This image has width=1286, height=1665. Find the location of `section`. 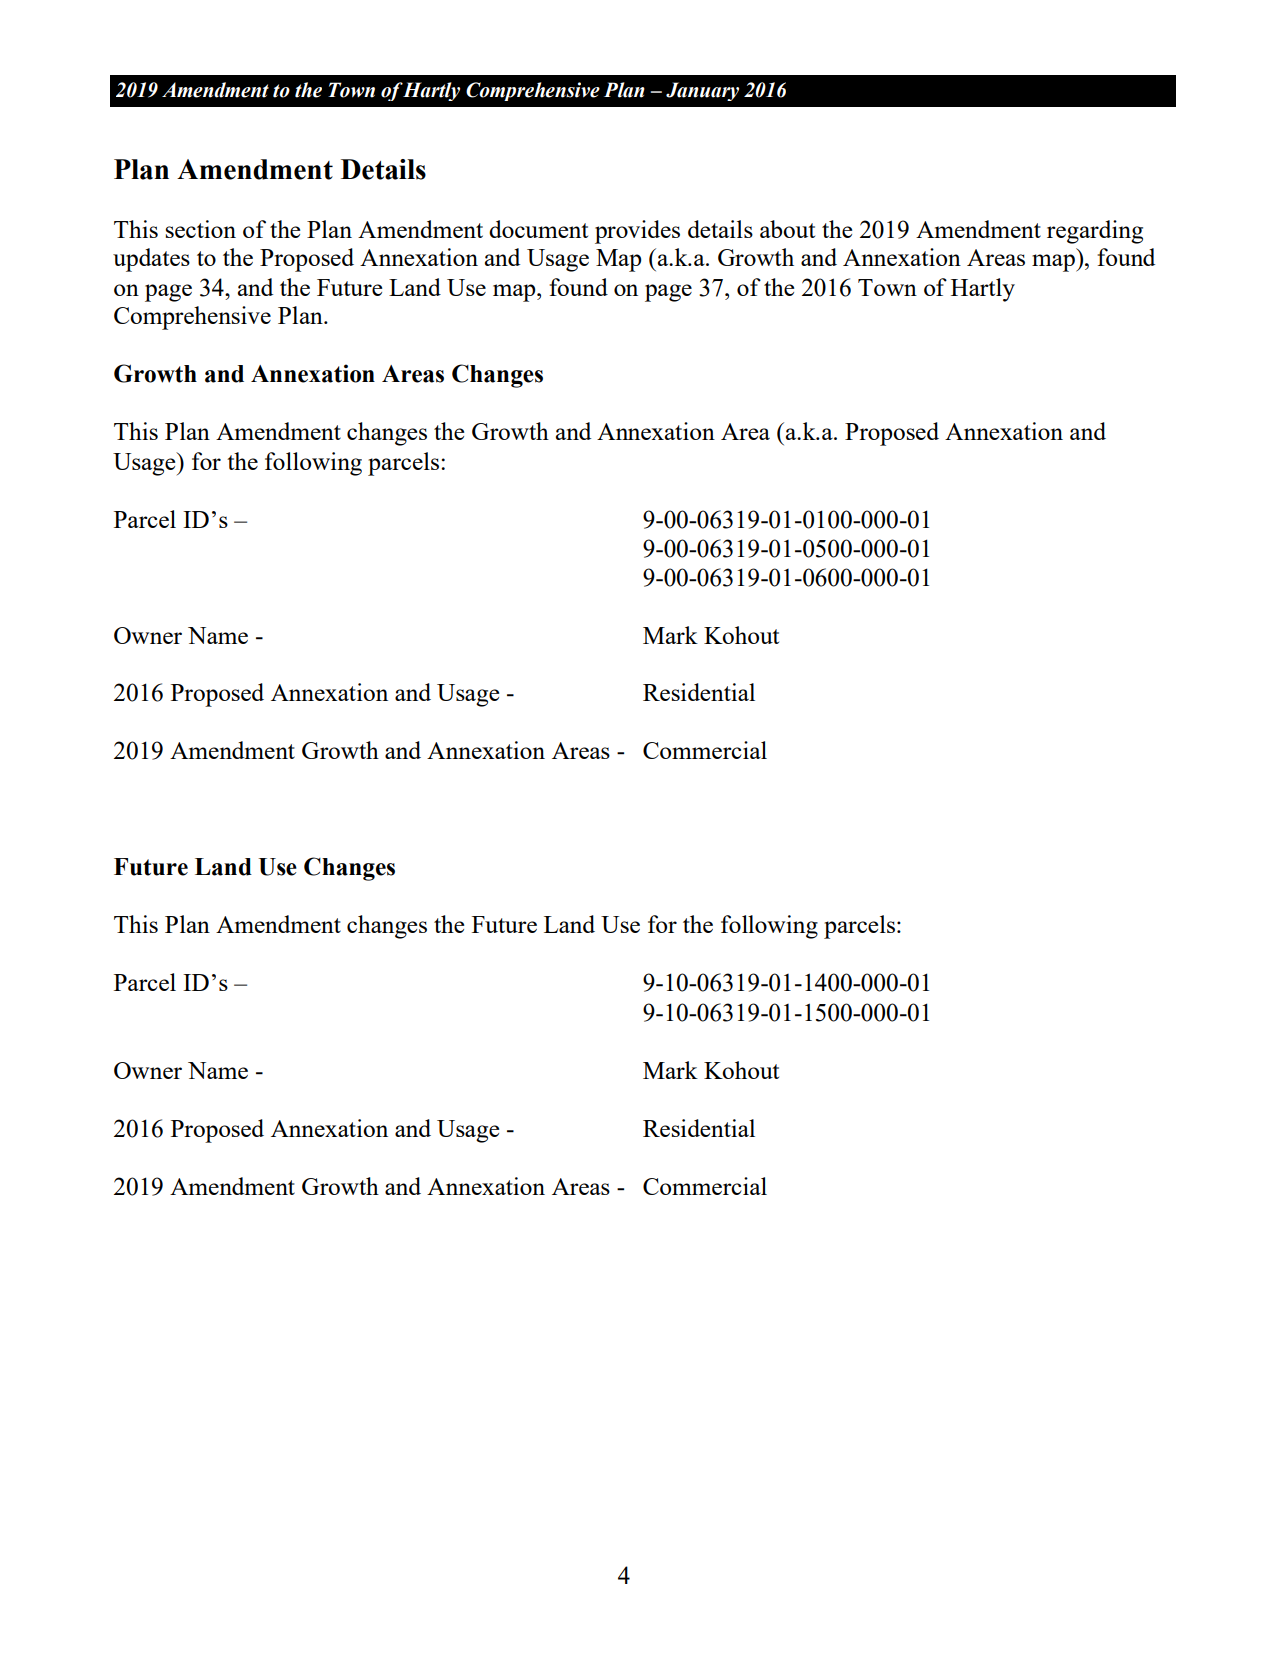

section is located at coordinates (201, 229).
